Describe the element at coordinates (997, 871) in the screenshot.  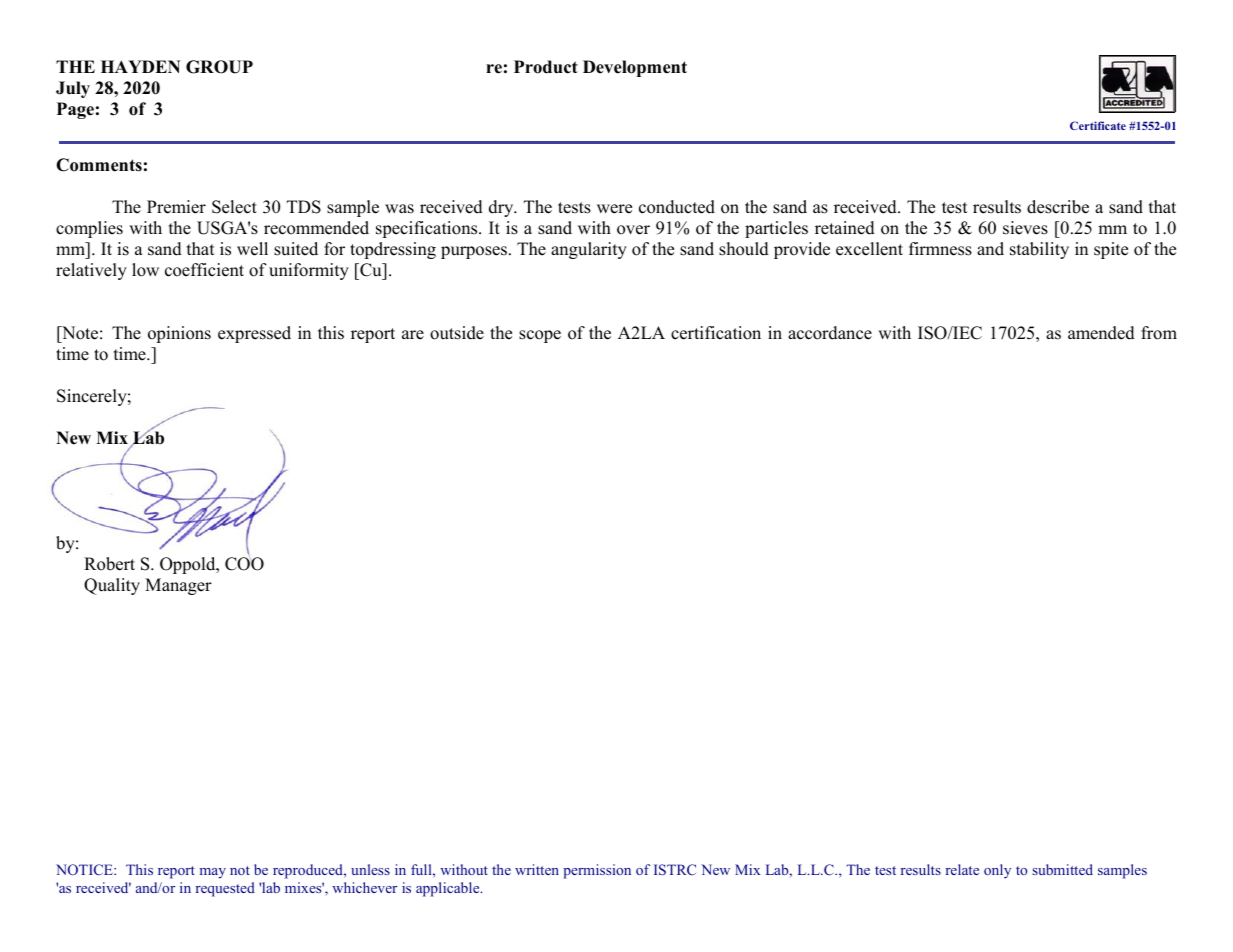
I see `only` at that location.
